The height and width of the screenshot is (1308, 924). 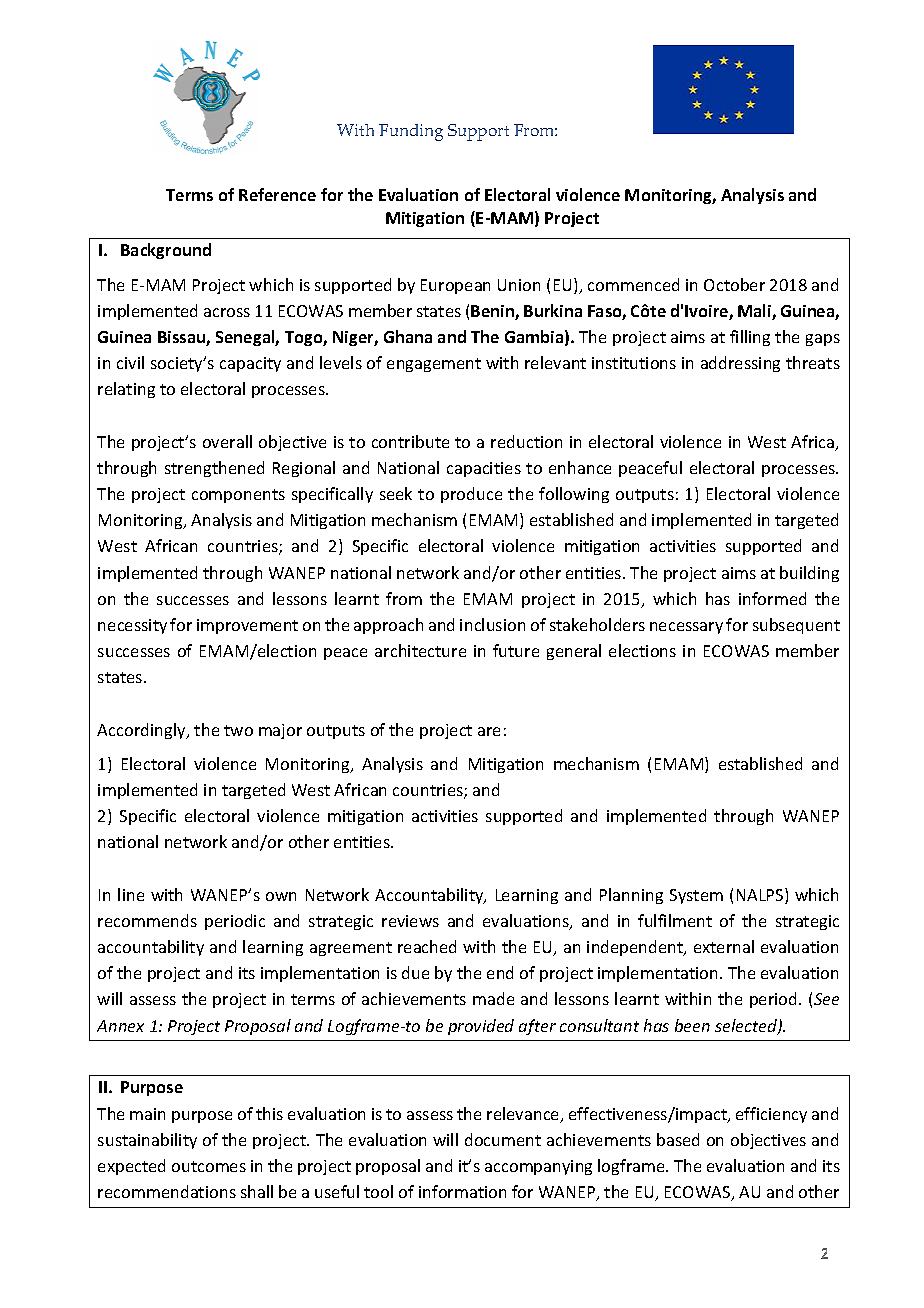 I want to click on Reference, so click(x=277, y=194).
